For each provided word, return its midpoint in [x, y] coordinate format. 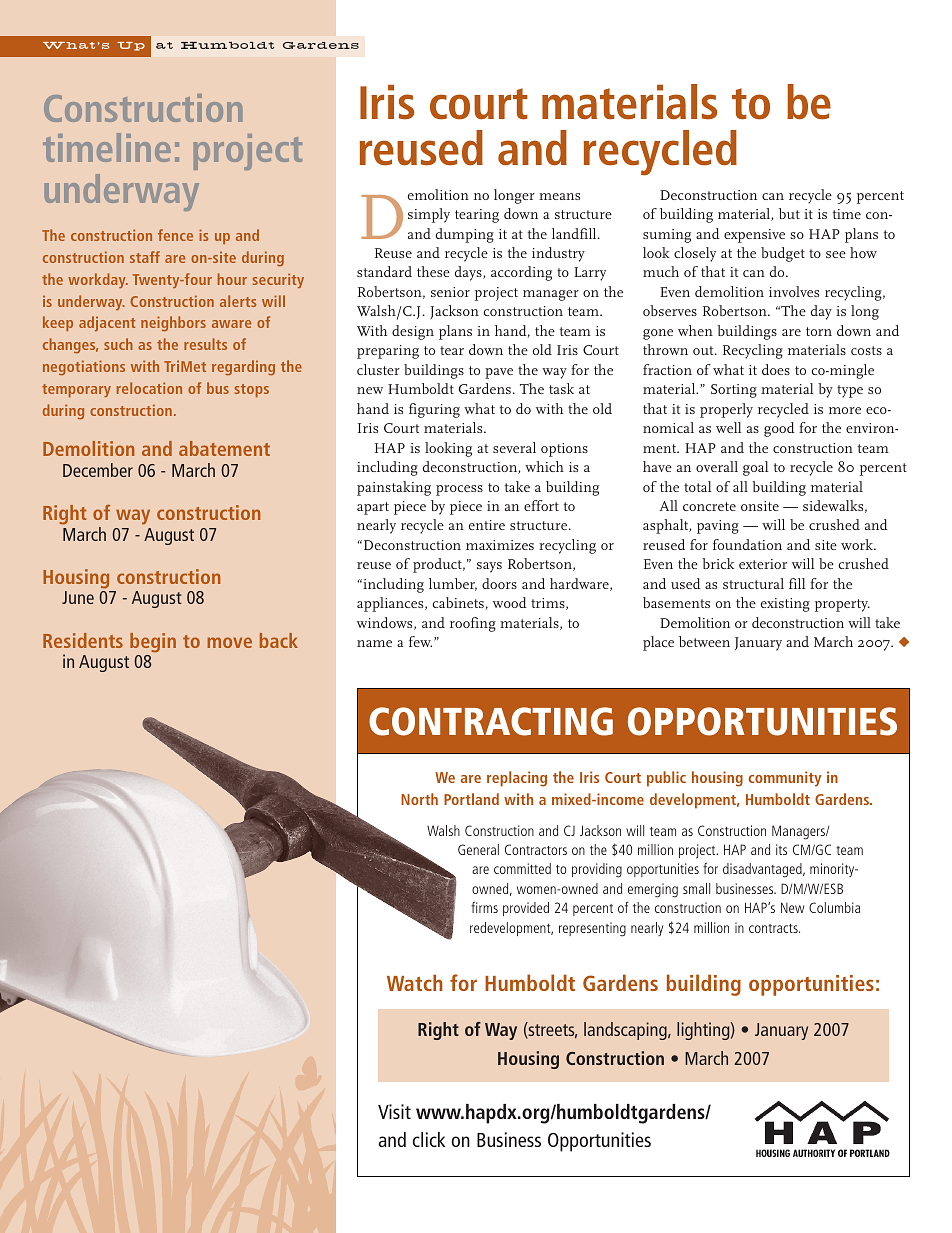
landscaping [626, 1031]
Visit [394, 1111]
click [429, 1139]
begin [153, 643]
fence [175, 235]
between [704, 641]
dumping [465, 235]
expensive [754, 236]
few [420, 641]
